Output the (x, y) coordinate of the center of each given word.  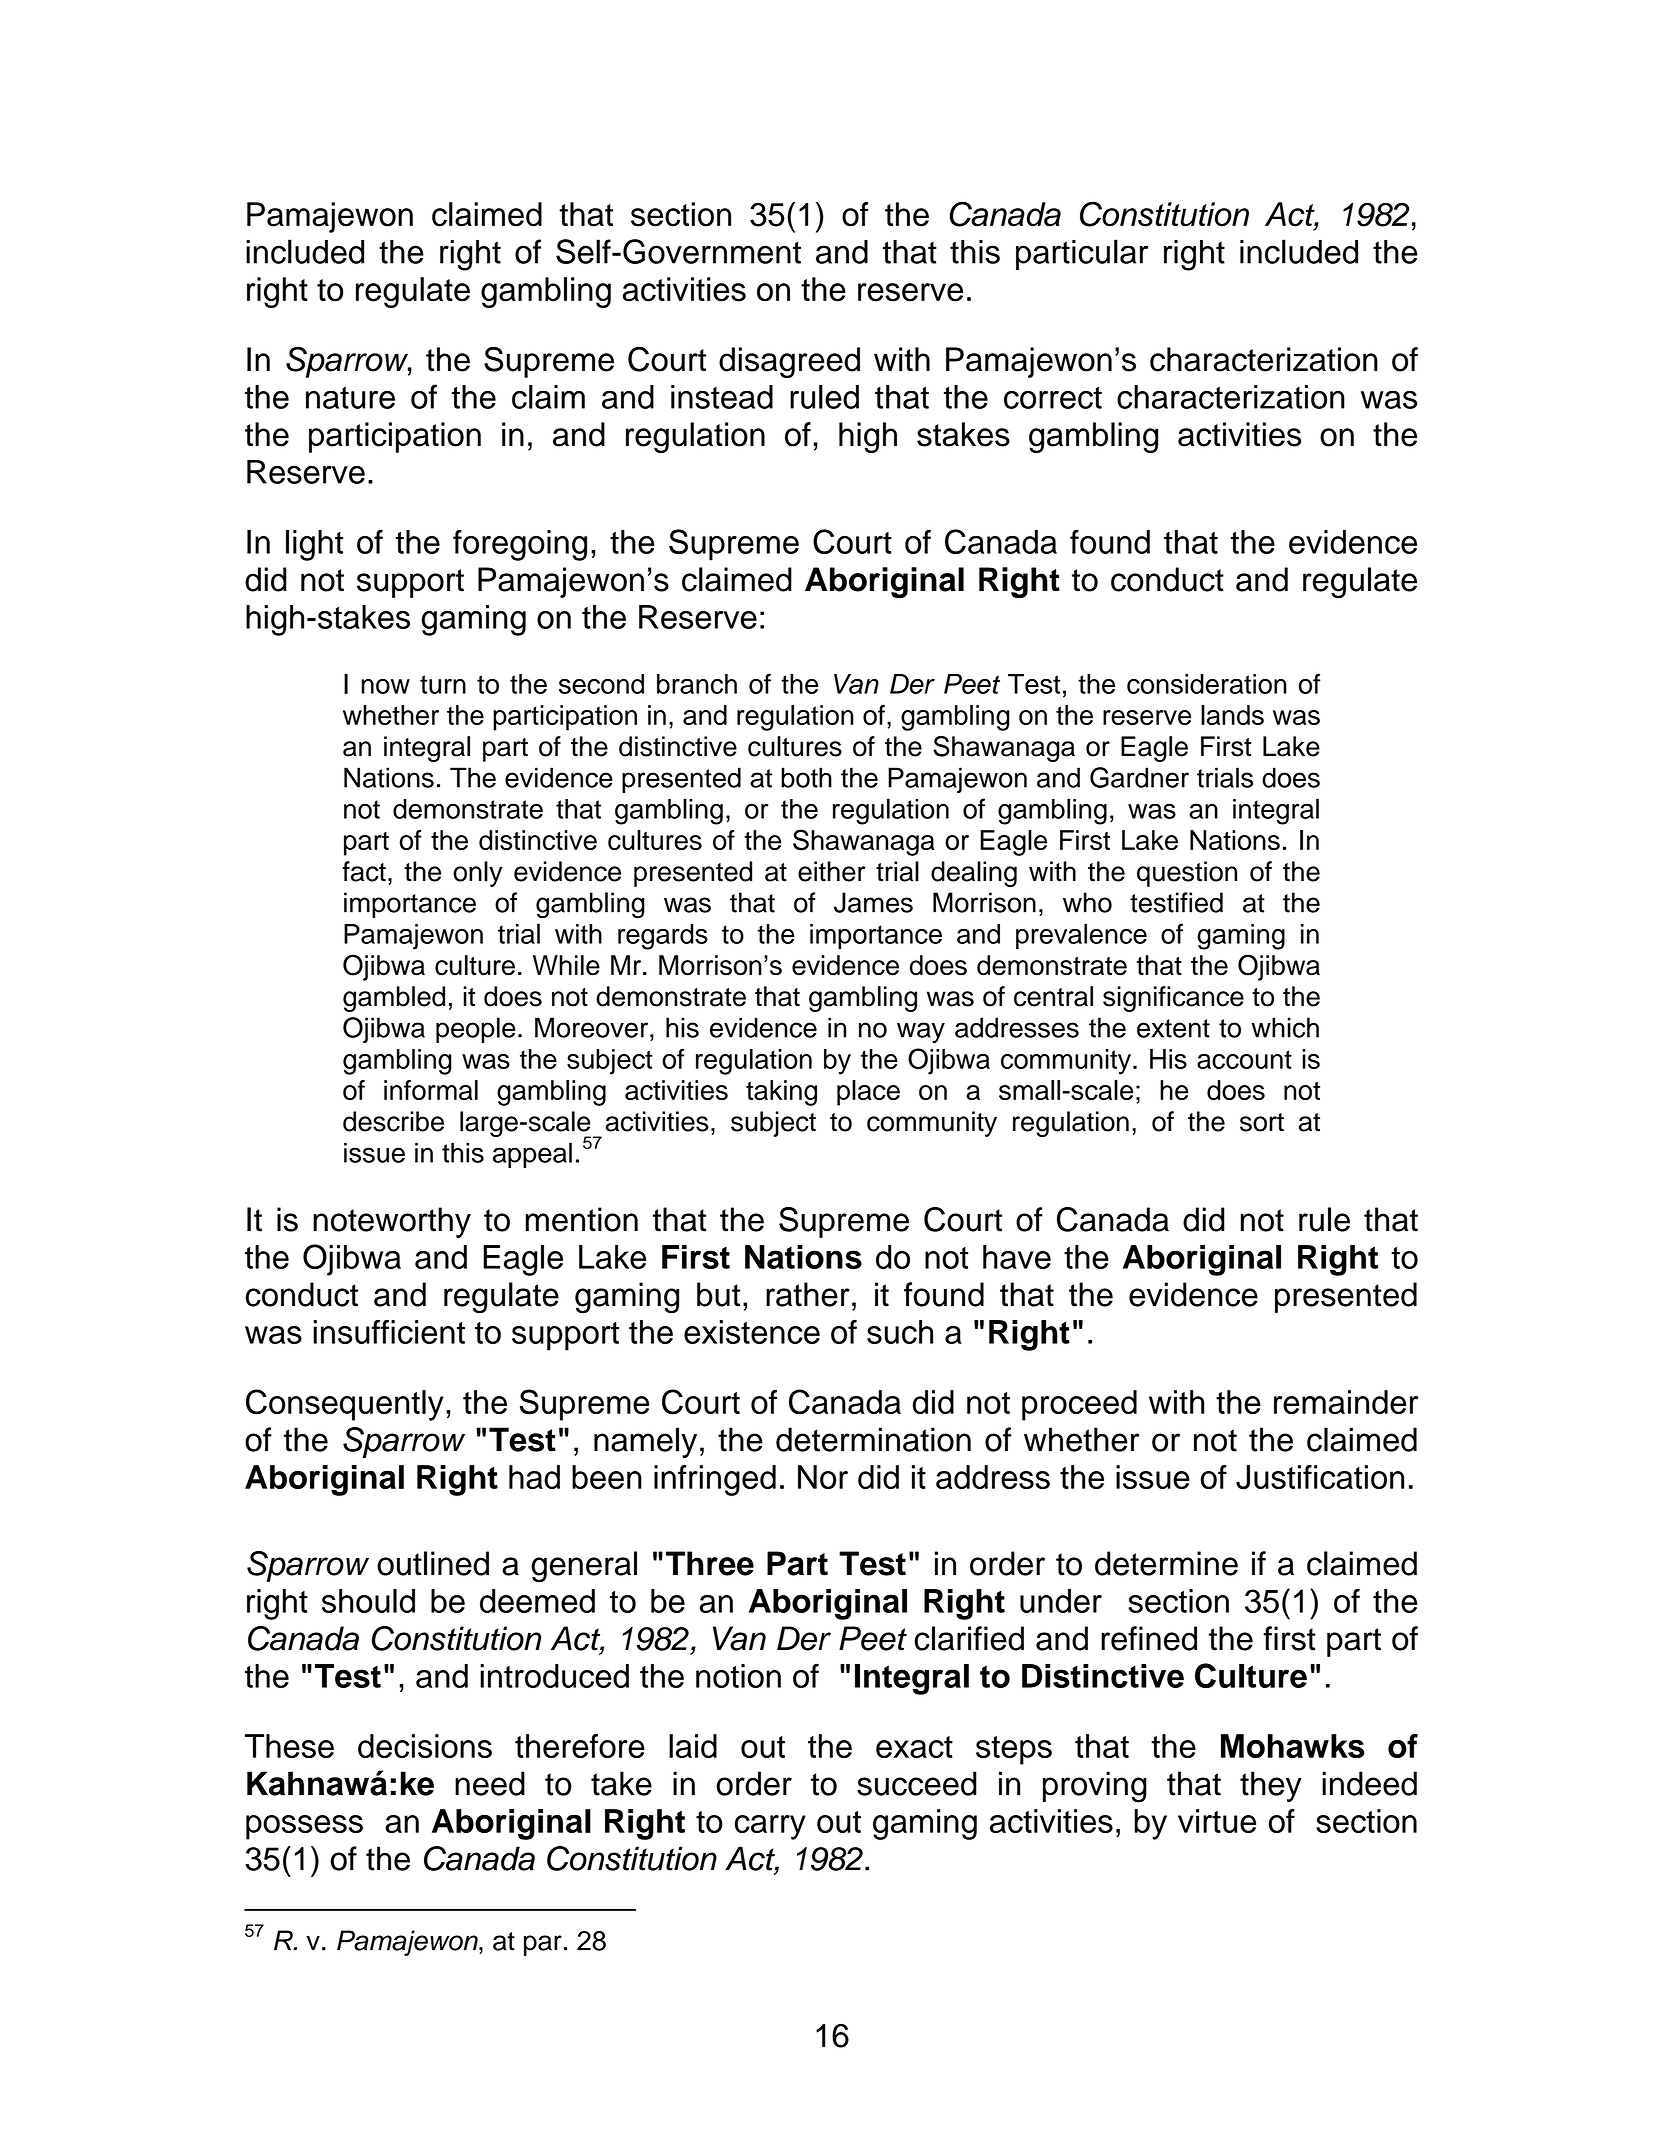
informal (431, 1090)
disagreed (789, 362)
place (868, 1093)
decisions (425, 1746)
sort (1262, 1122)
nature (350, 398)
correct (1053, 398)
